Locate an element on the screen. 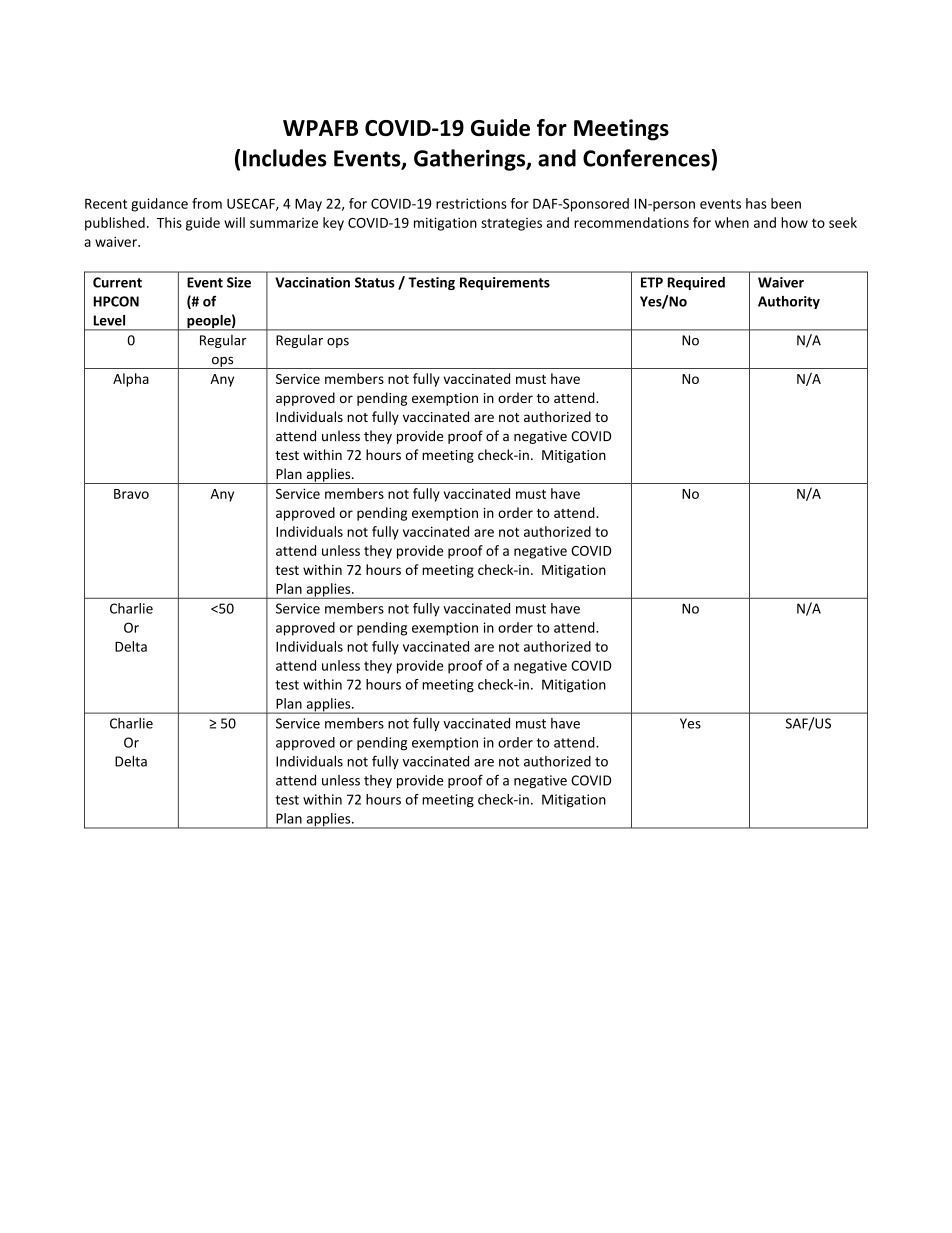 The image size is (952, 1233). Conferences is located at coordinates (647, 158).
